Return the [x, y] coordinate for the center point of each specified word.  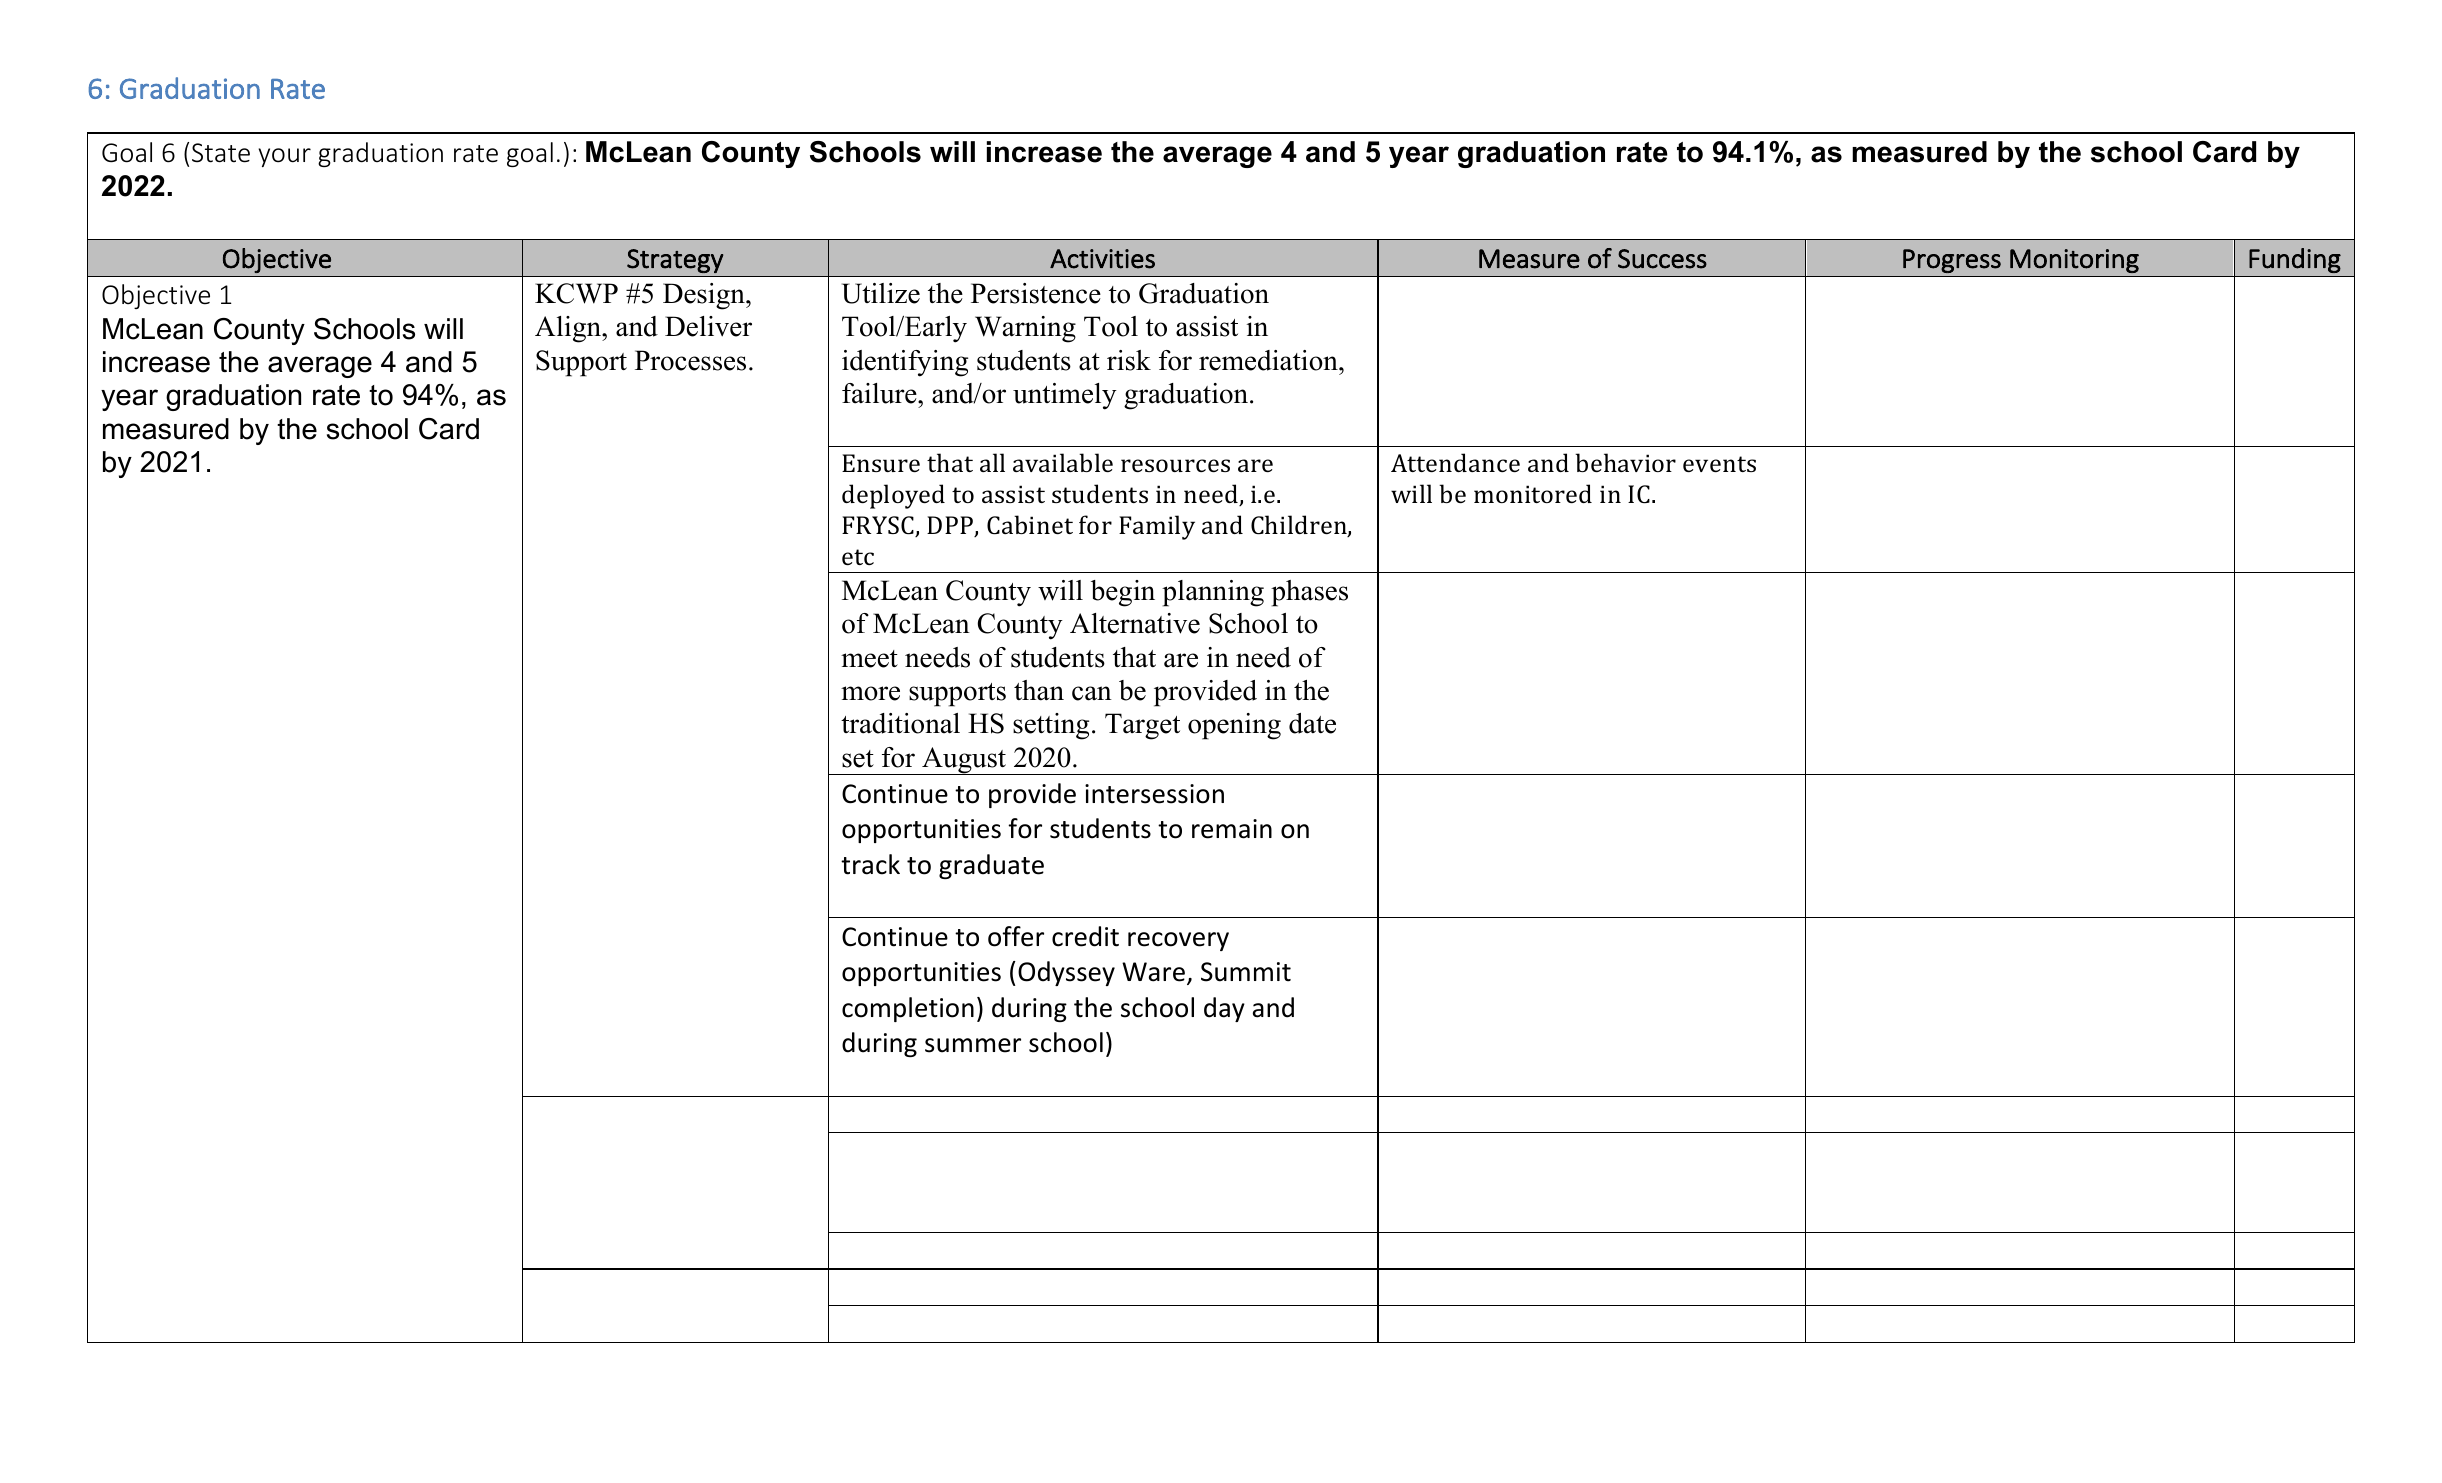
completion [908, 1009]
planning [1213, 593]
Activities [1102, 259]
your [284, 157]
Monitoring [2074, 261]
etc [858, 557]
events [1719, 464]
